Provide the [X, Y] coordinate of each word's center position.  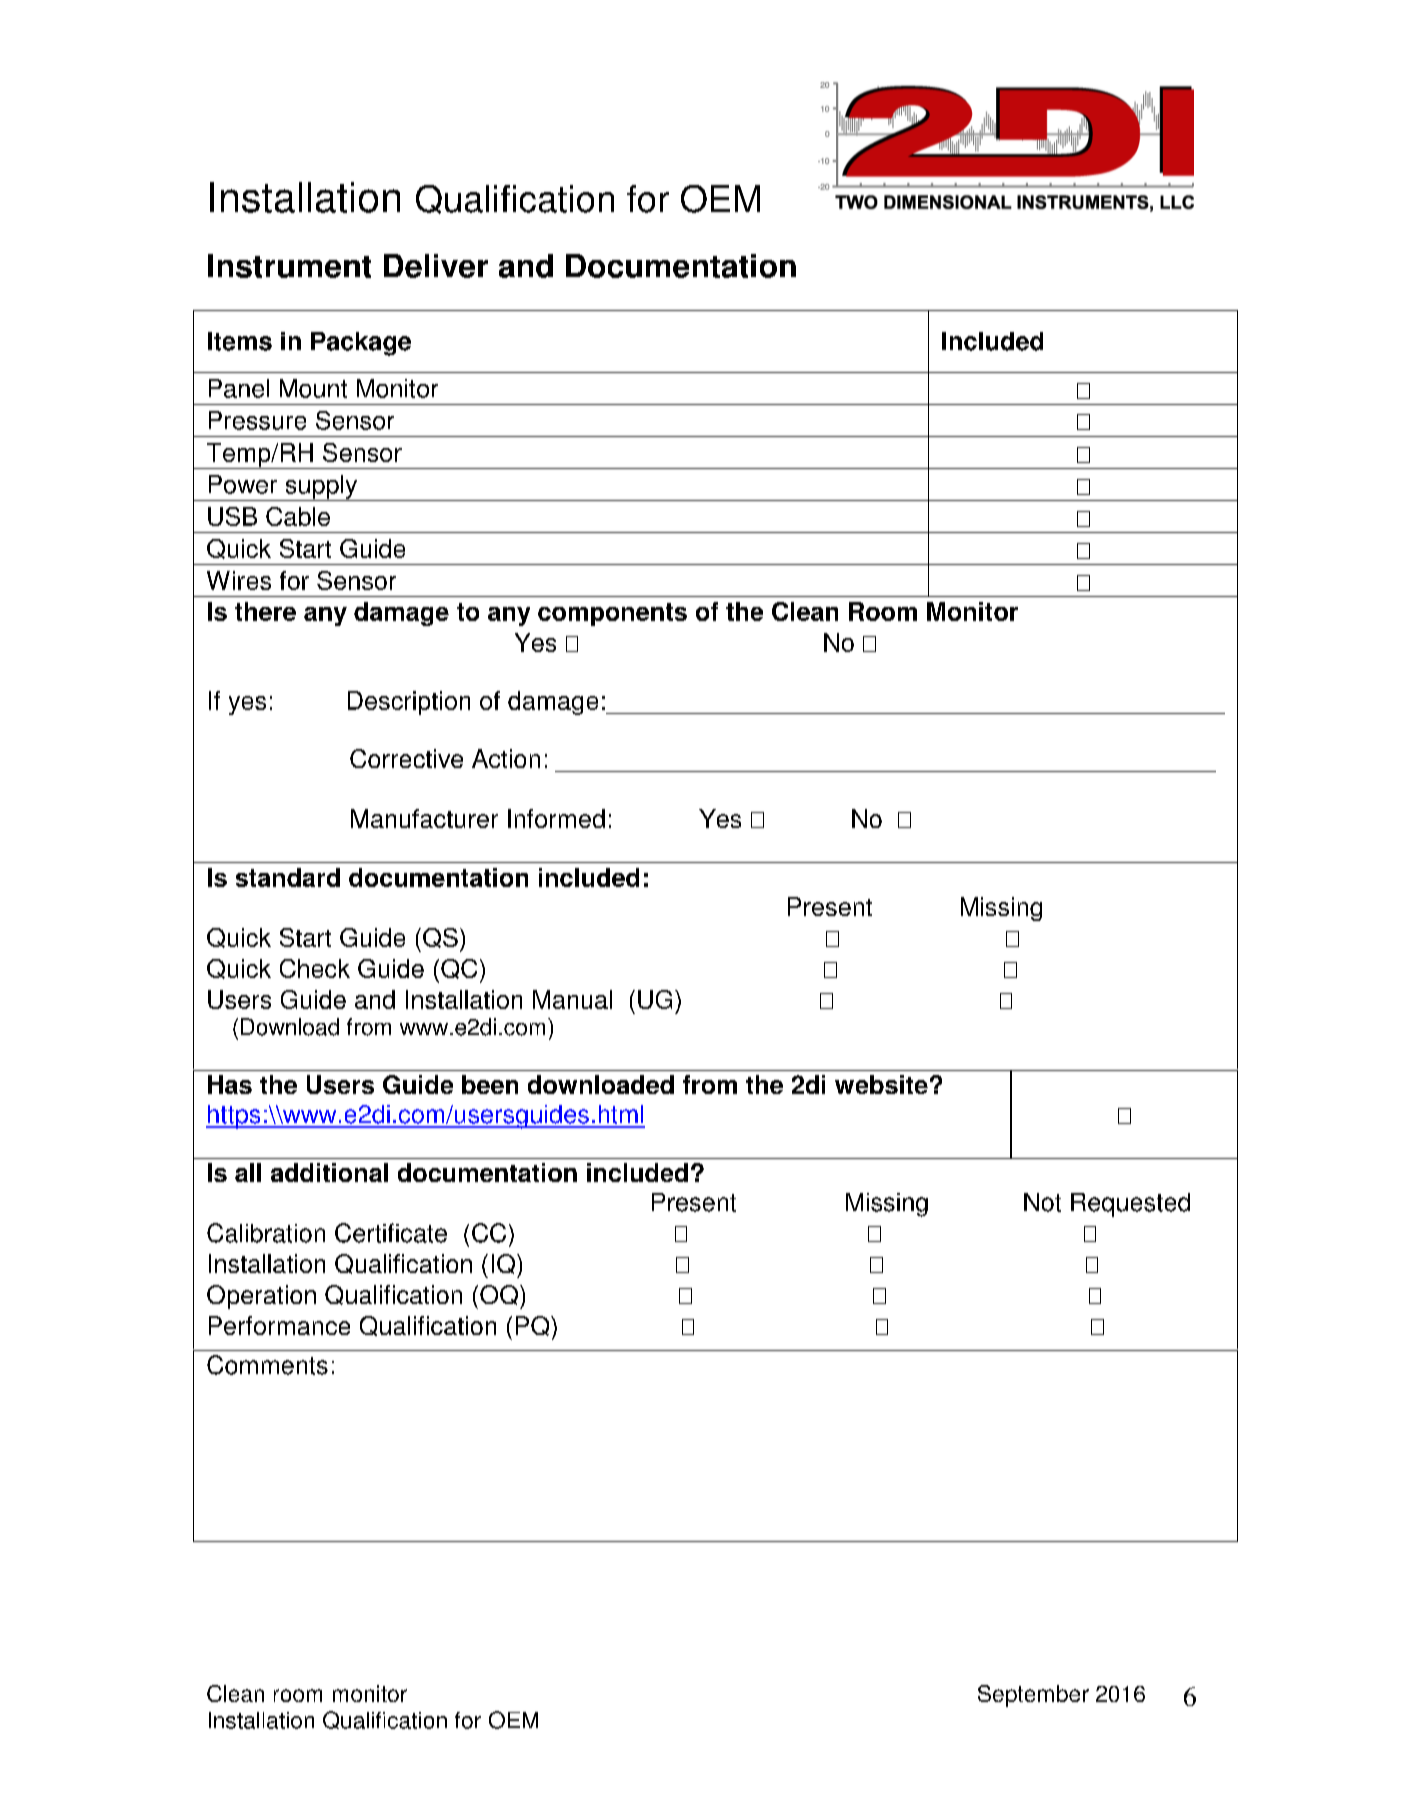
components [612, 614]
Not [1042, 1202]
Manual [572, 999]
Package [361, 344]
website [881, 1084]
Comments [267, 1365]
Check [315, 968]
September [1033, 1696]
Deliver [436, 266]
